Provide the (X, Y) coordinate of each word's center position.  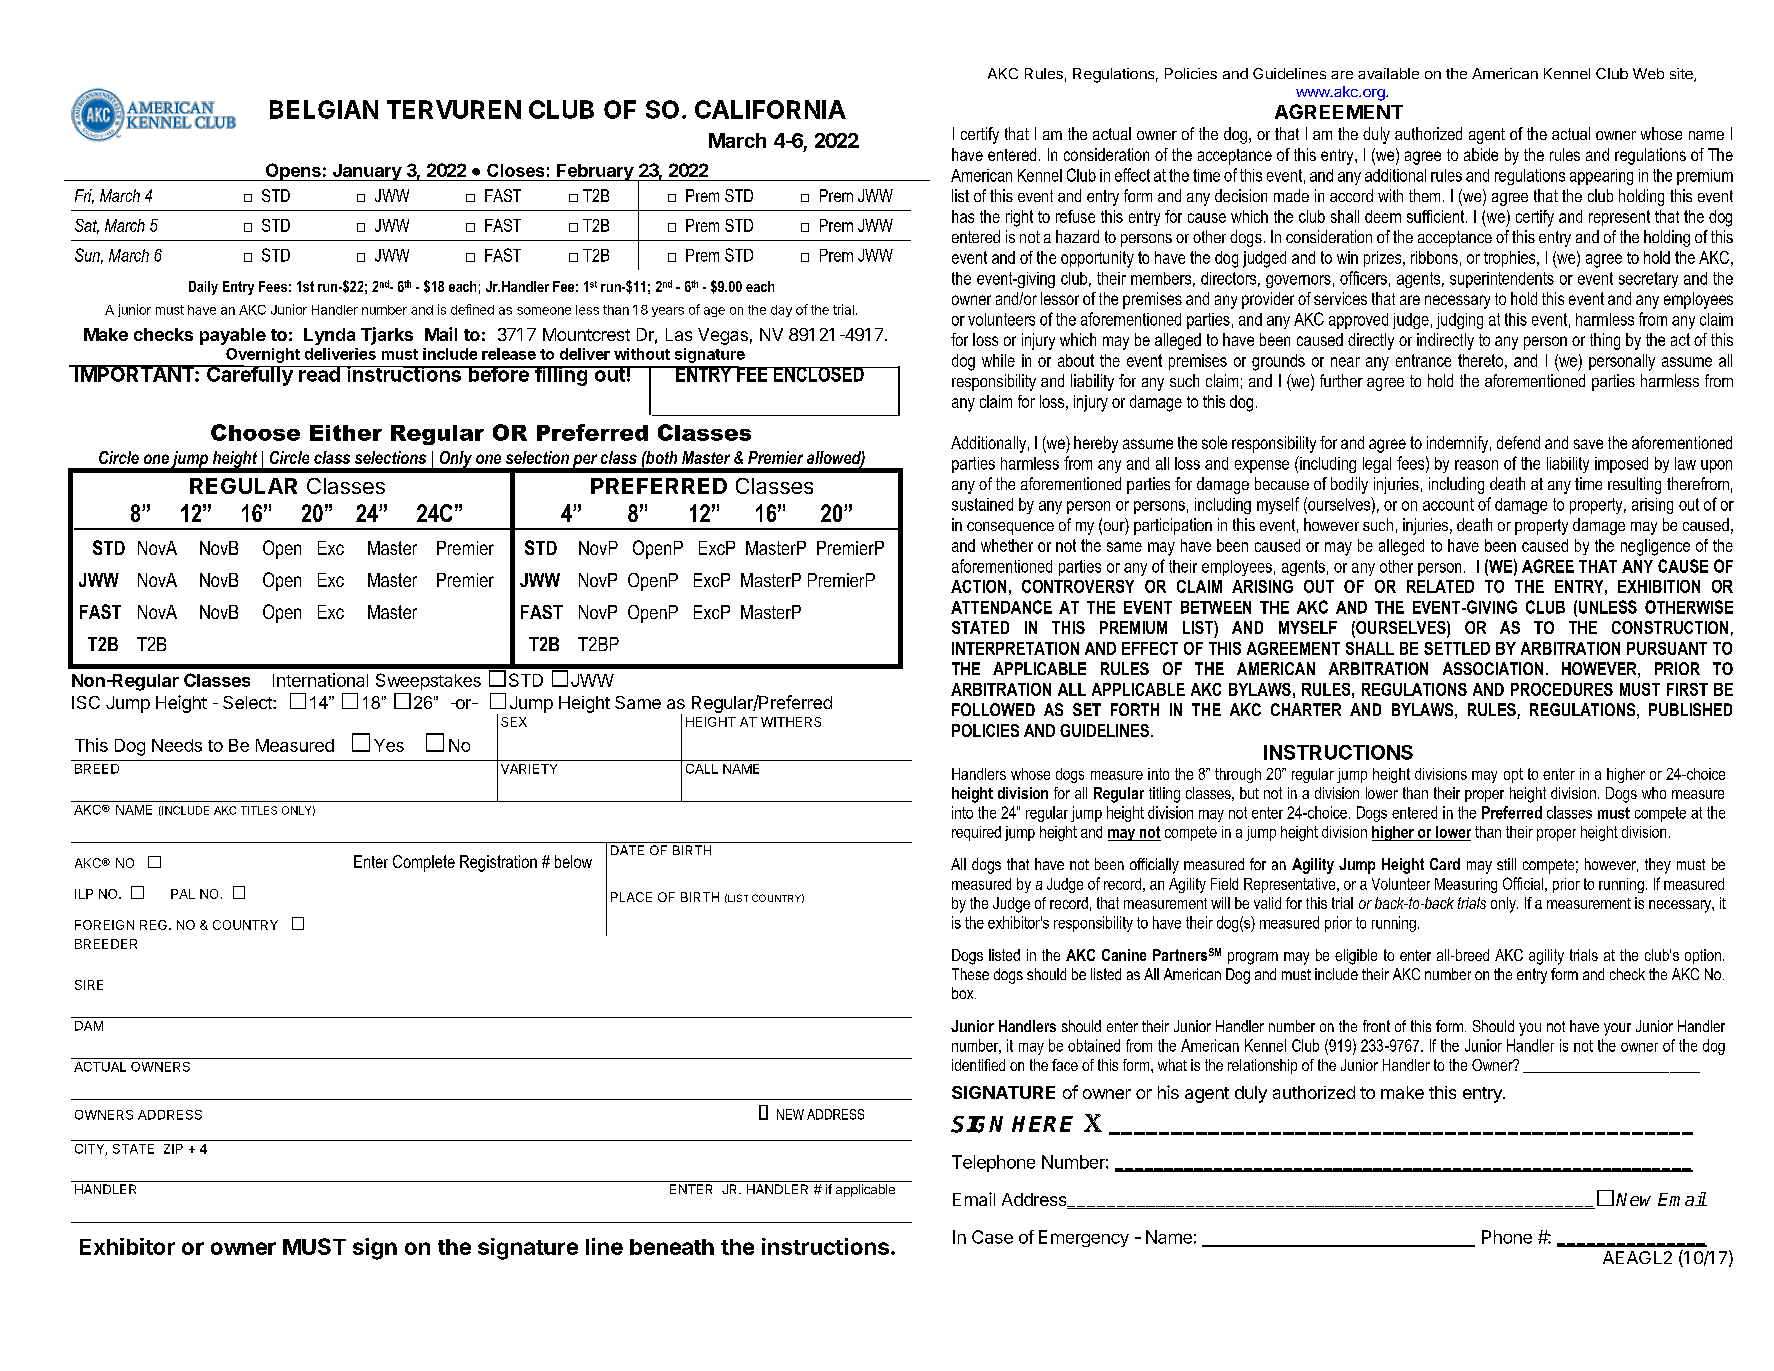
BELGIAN (324, 109)
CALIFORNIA (770, 109)
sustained (982, 504)
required (976, 833)
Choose (255, 432)
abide (1481, 154)
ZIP (173, 1149)
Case (992, 1237)
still (1506, 864)
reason (1476, 465)
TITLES (259, 810)
